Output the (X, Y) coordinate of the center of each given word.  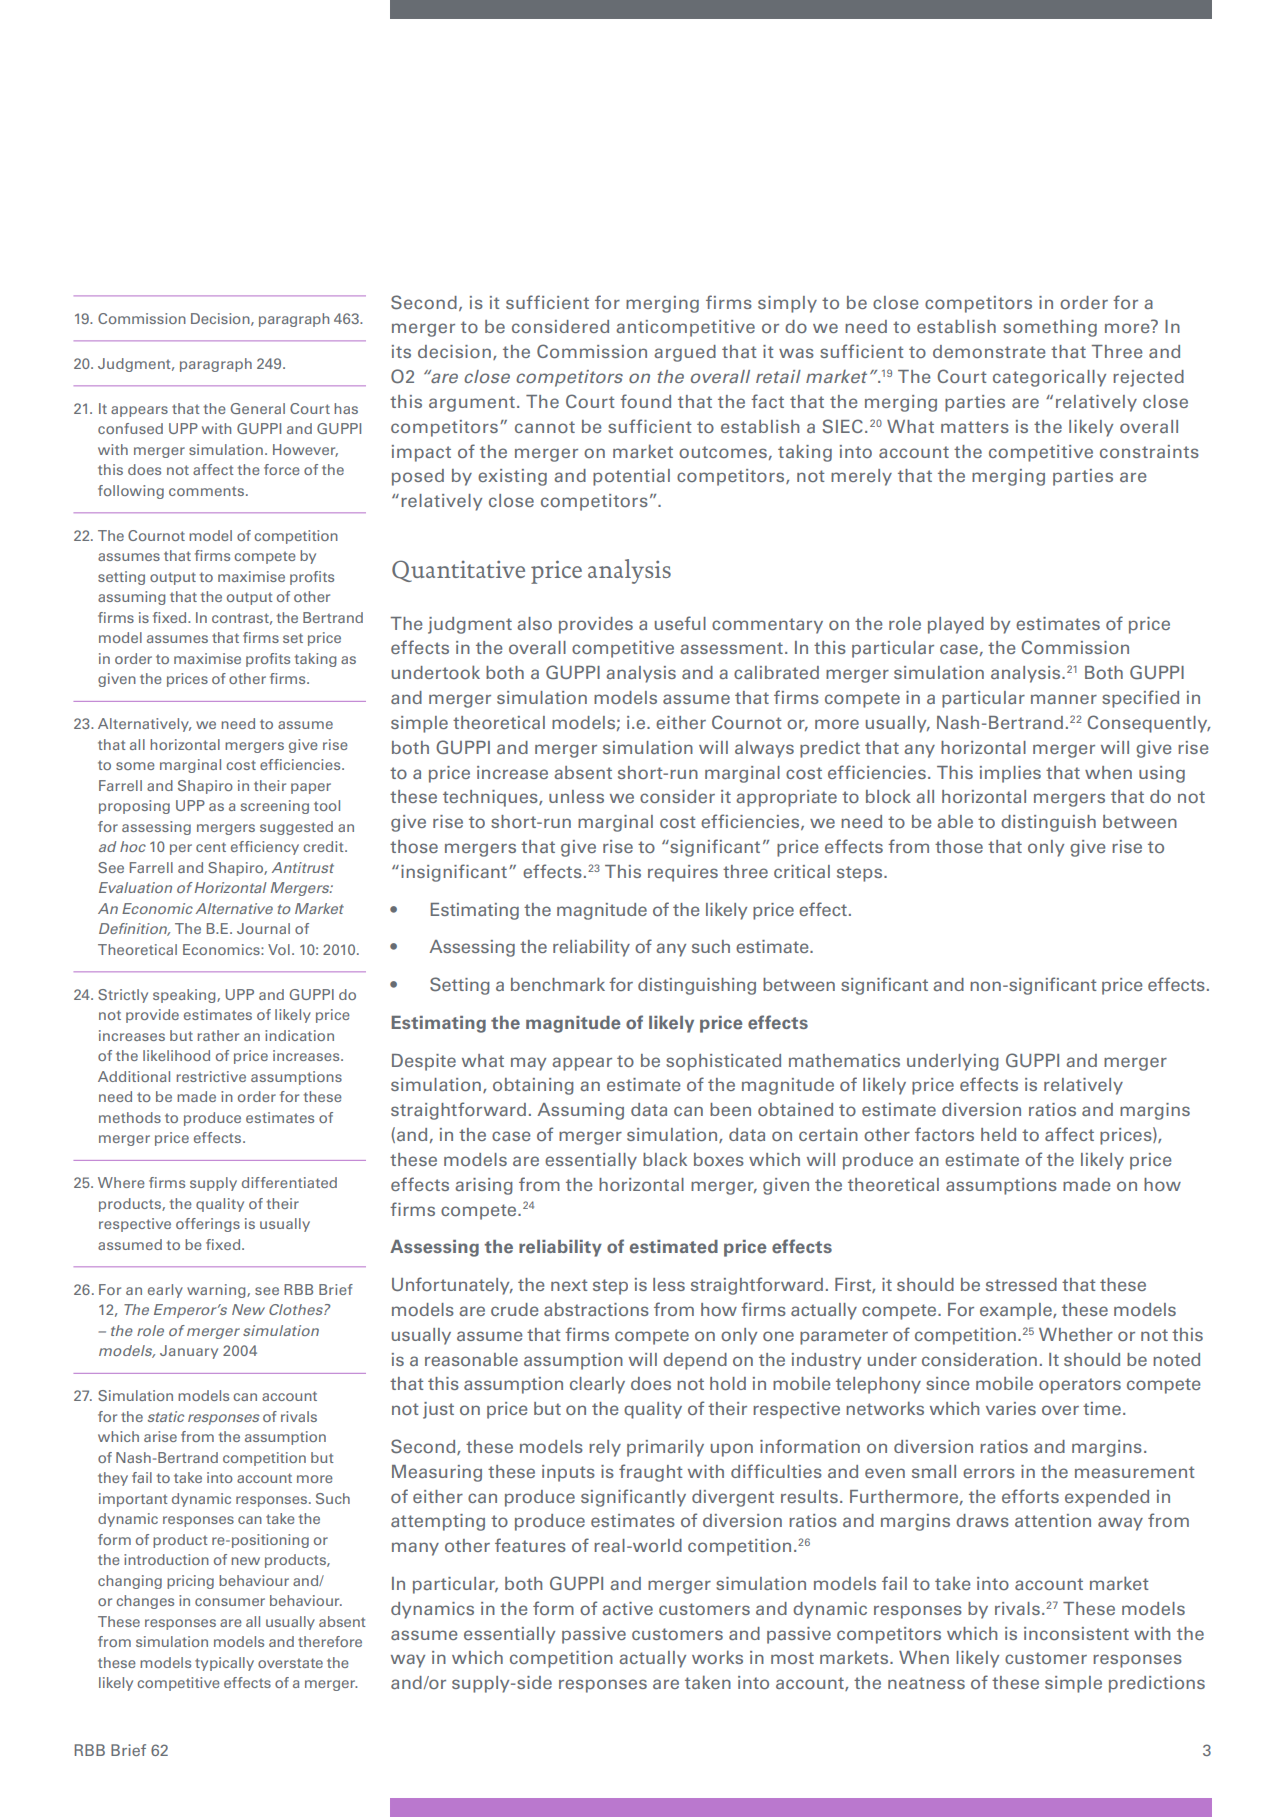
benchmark (558, 984)
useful (680, 623)
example (1017, 1311)
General (258, 408)
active (627, 1608)
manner (1064, 699)
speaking (185, 996)
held (998, 1134)
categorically (1049, 378)
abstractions (596, 1309)
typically (224, 1664)
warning (217, 1291)
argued (685, 353)
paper (311, 788)
